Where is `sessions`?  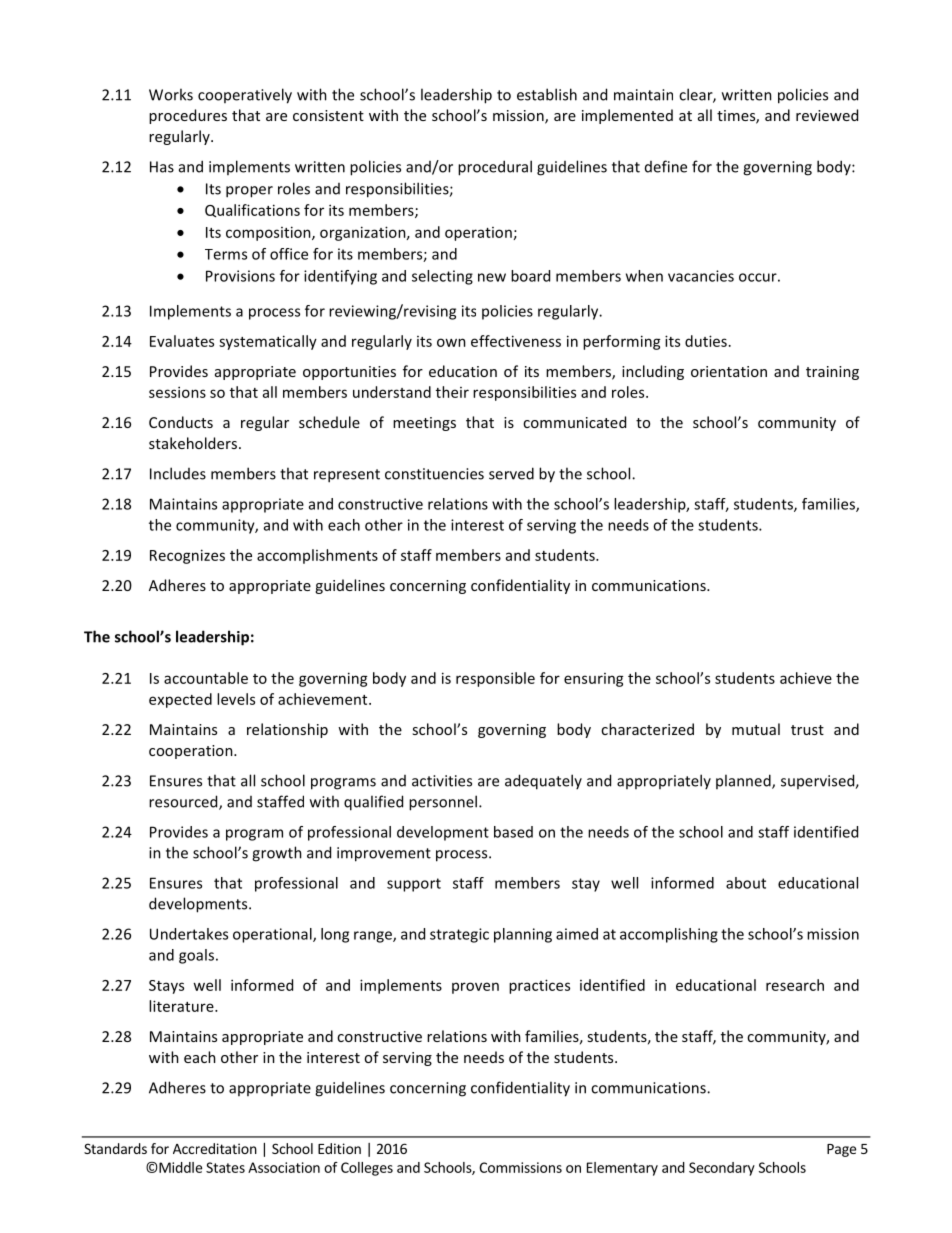 sessions is located at coordinates (177, 392).
